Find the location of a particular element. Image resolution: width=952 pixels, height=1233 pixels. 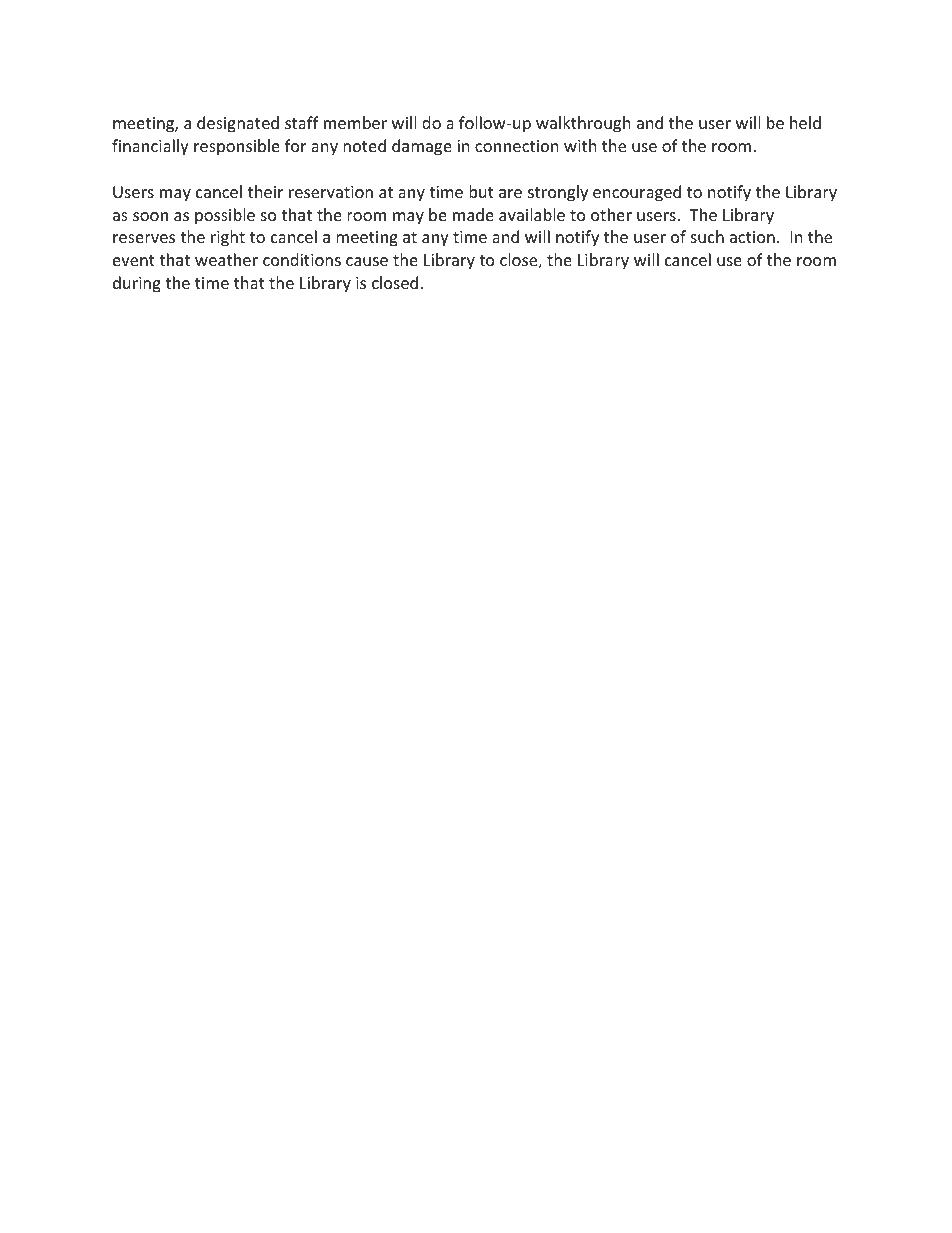

encouraged is located at coordinates (637, 193).
